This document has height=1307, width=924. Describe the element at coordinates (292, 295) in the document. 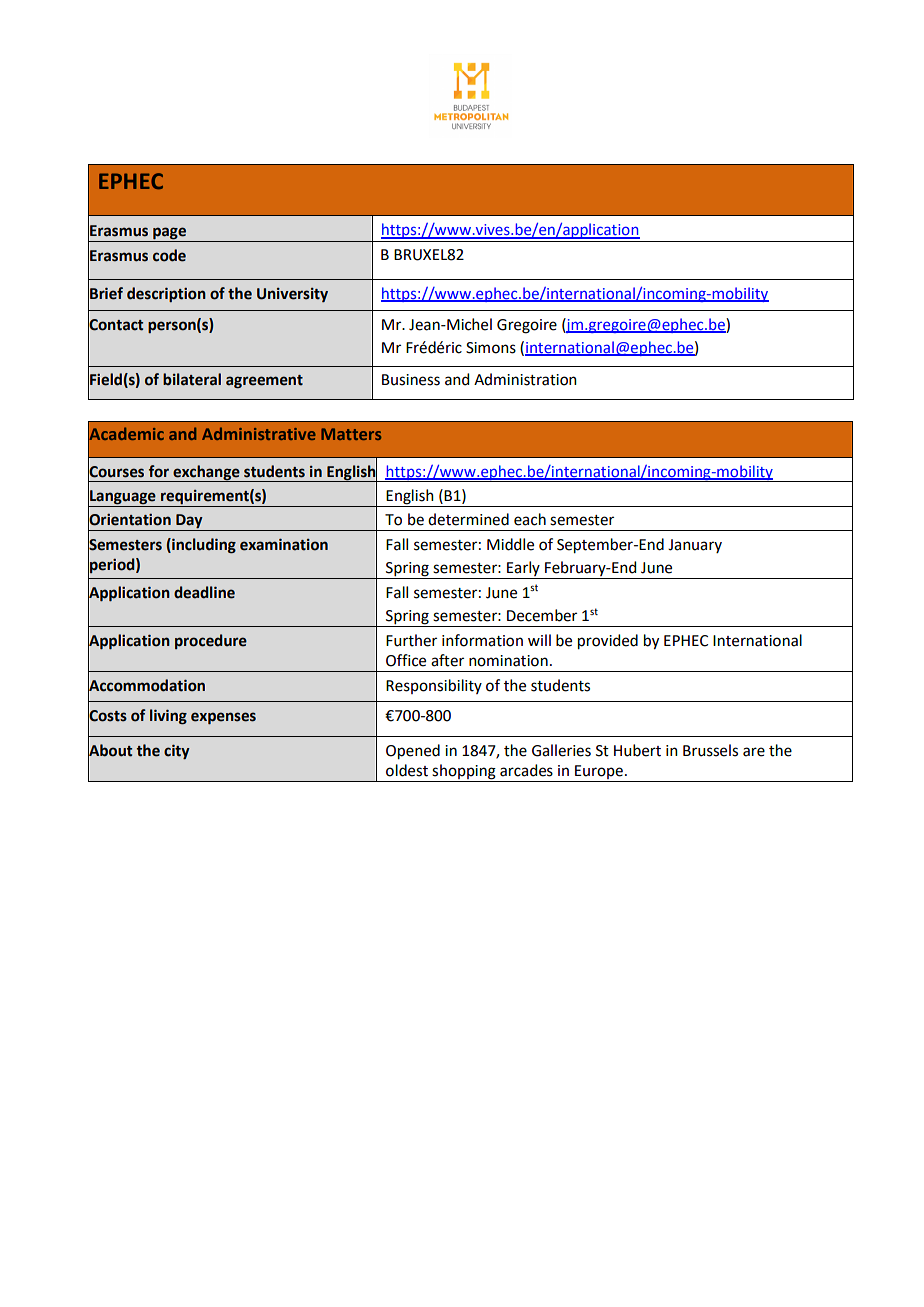

I see `University` at that location.
